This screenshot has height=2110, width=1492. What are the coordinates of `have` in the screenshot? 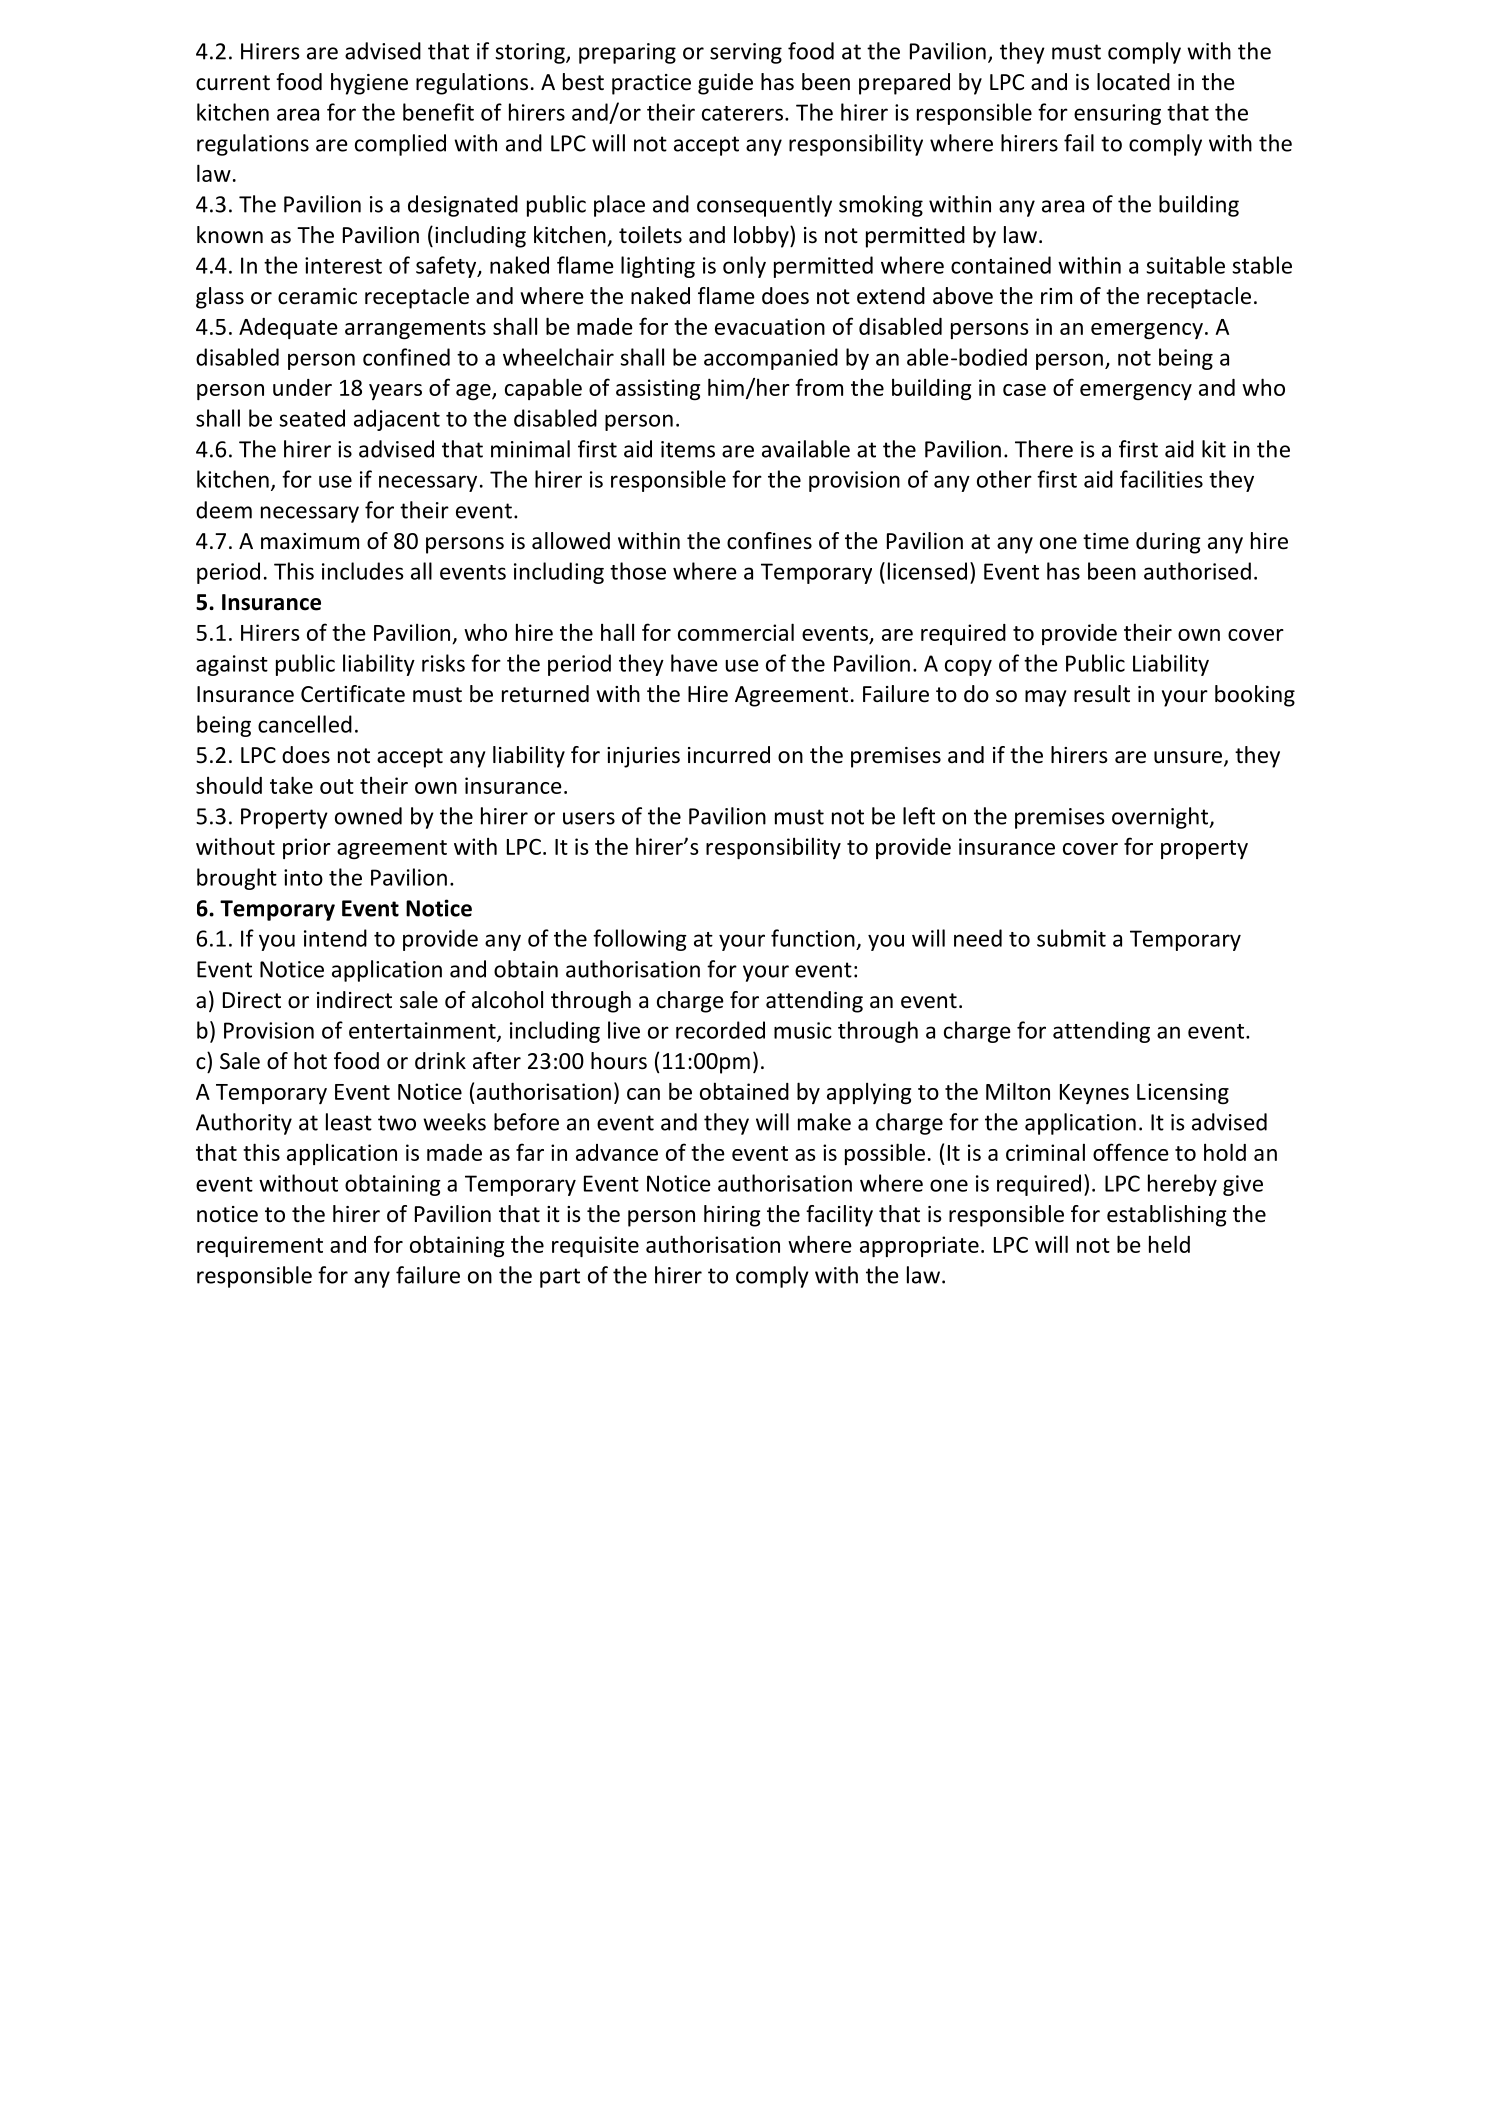 It's located at (694, 663).
